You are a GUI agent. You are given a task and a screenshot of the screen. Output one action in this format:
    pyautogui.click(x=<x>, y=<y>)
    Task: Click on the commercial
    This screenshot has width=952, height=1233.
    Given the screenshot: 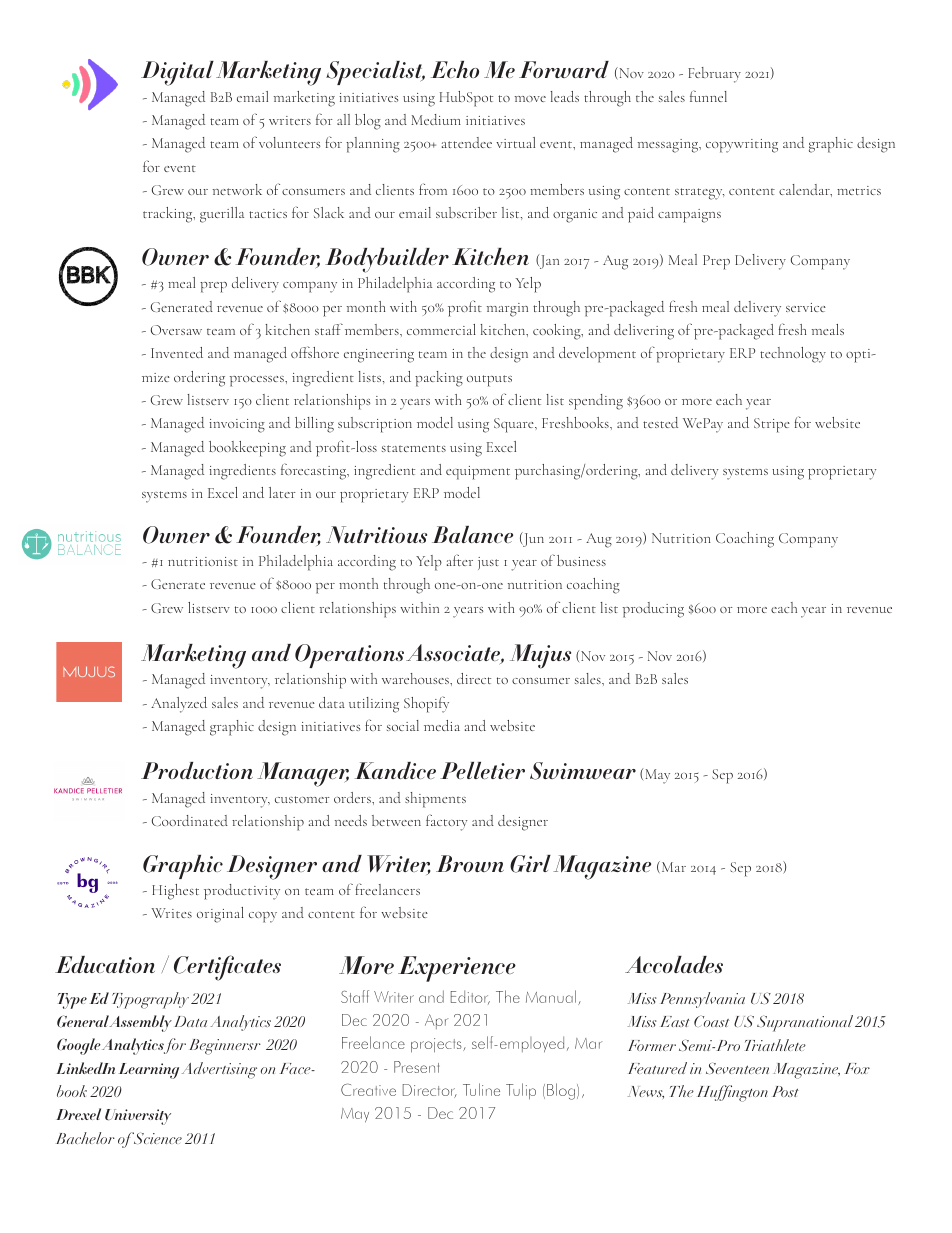 What is the action you would take?
    pyautogui.click(x=441, y=329)
